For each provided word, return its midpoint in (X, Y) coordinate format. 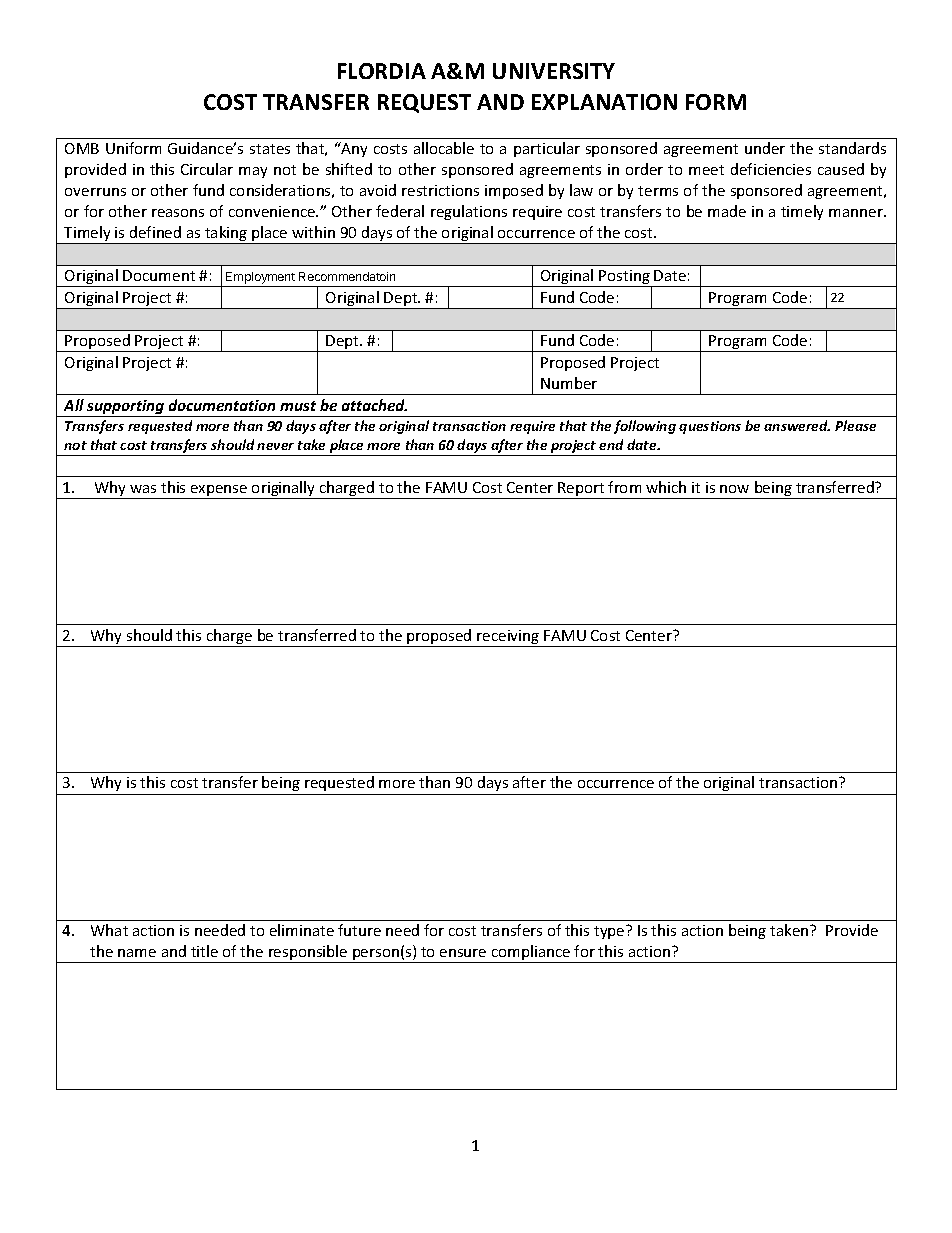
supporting (126, 408)
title (204, 951)
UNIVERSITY (554, 71)
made (727, 211)
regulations (469, 212)
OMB (82, 148)
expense (219, 492)
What (109, 930)
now (734, 489)
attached (374, 405)
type (610, 932)
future (359, 930)
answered (797, 425)
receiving (509, 638)
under (765, 148)
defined (155, 232)
